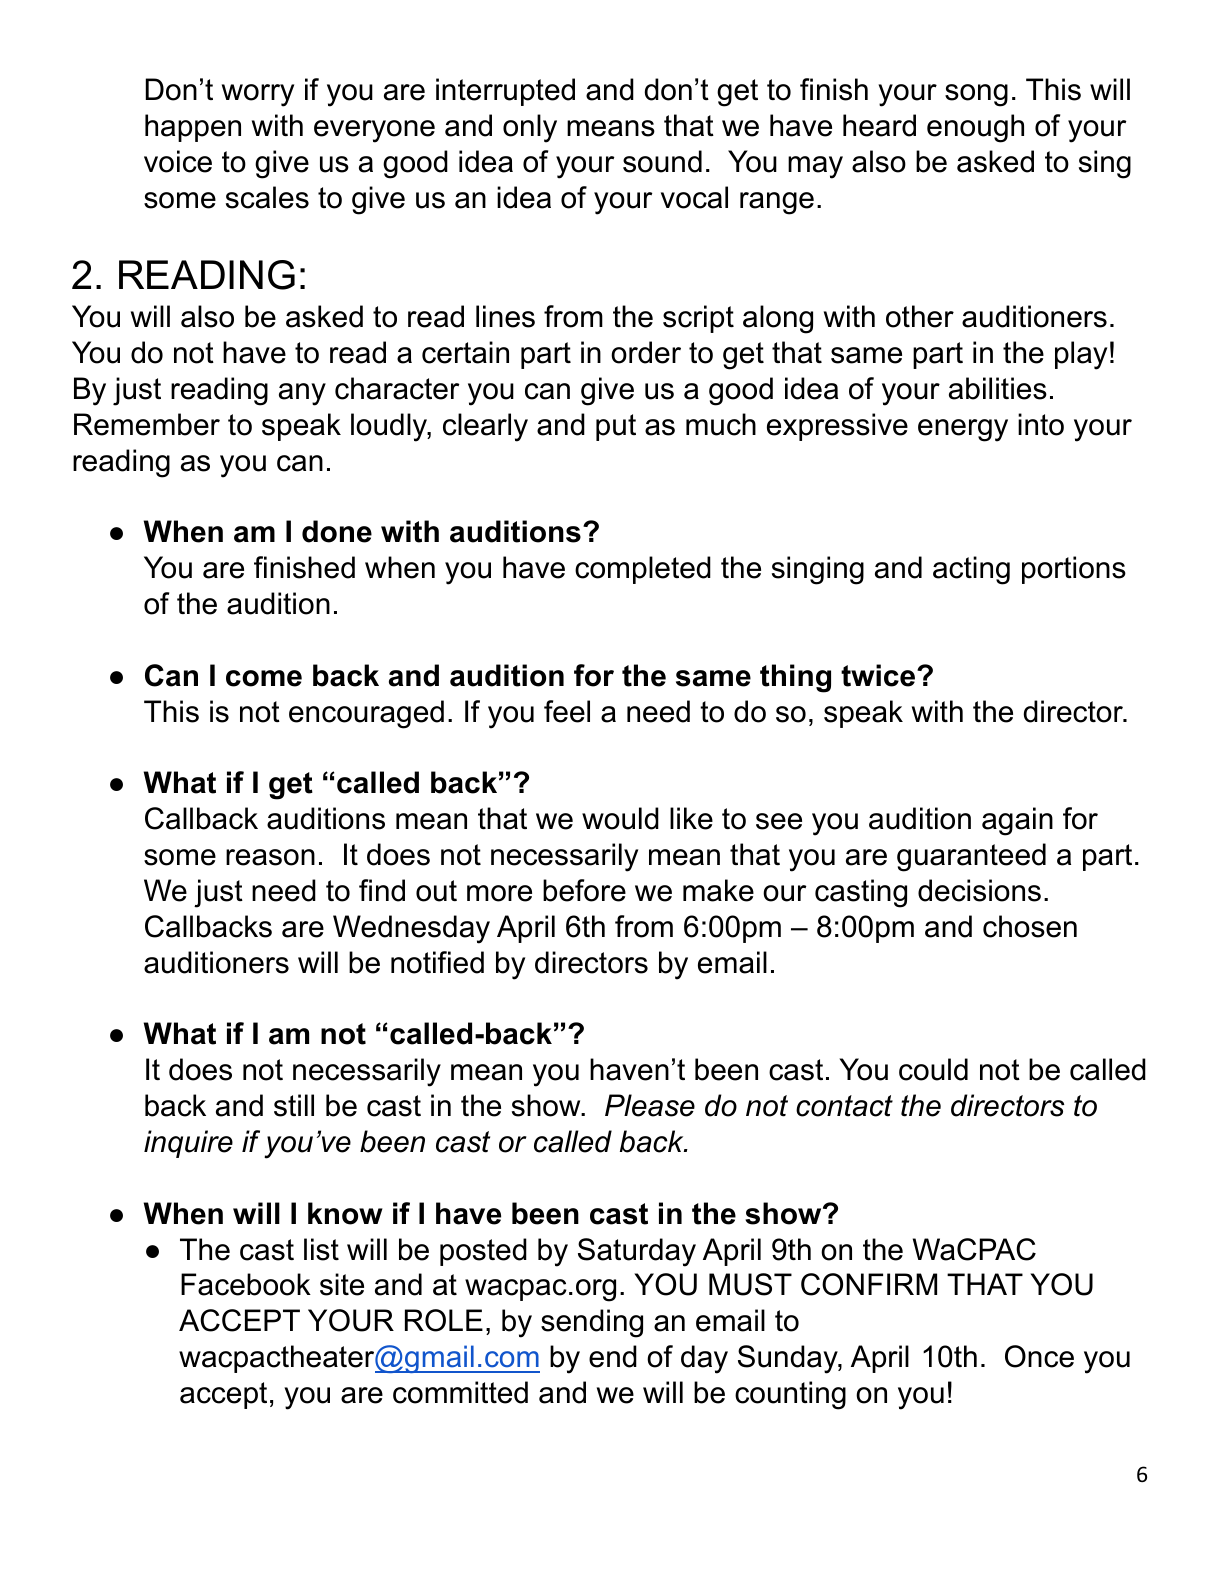  Describe the element at coordinates (1030, 926) in the image. I see `chosen` at that location.
